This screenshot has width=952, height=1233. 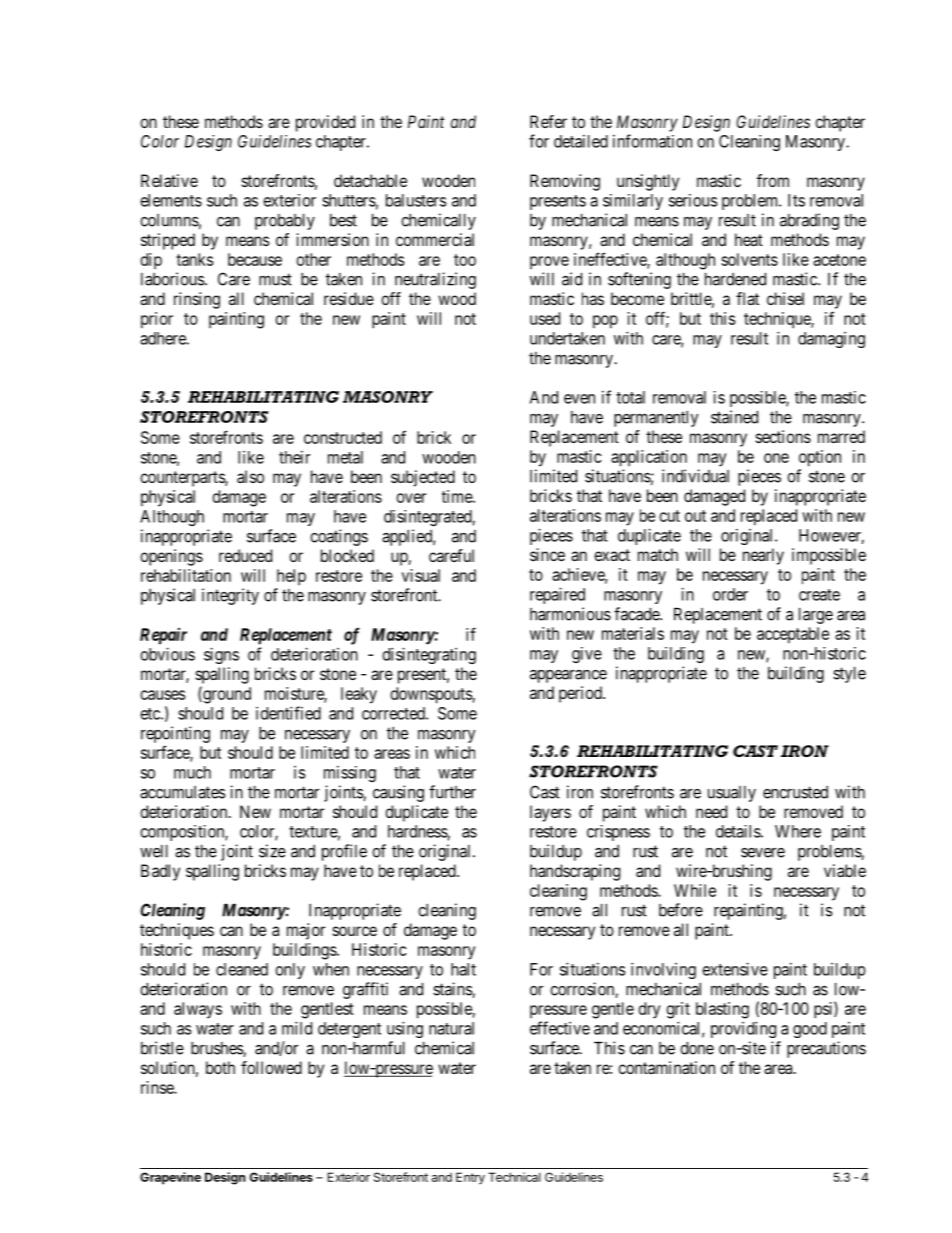 I want to click on Technical, so click(x=514, y=1177).
